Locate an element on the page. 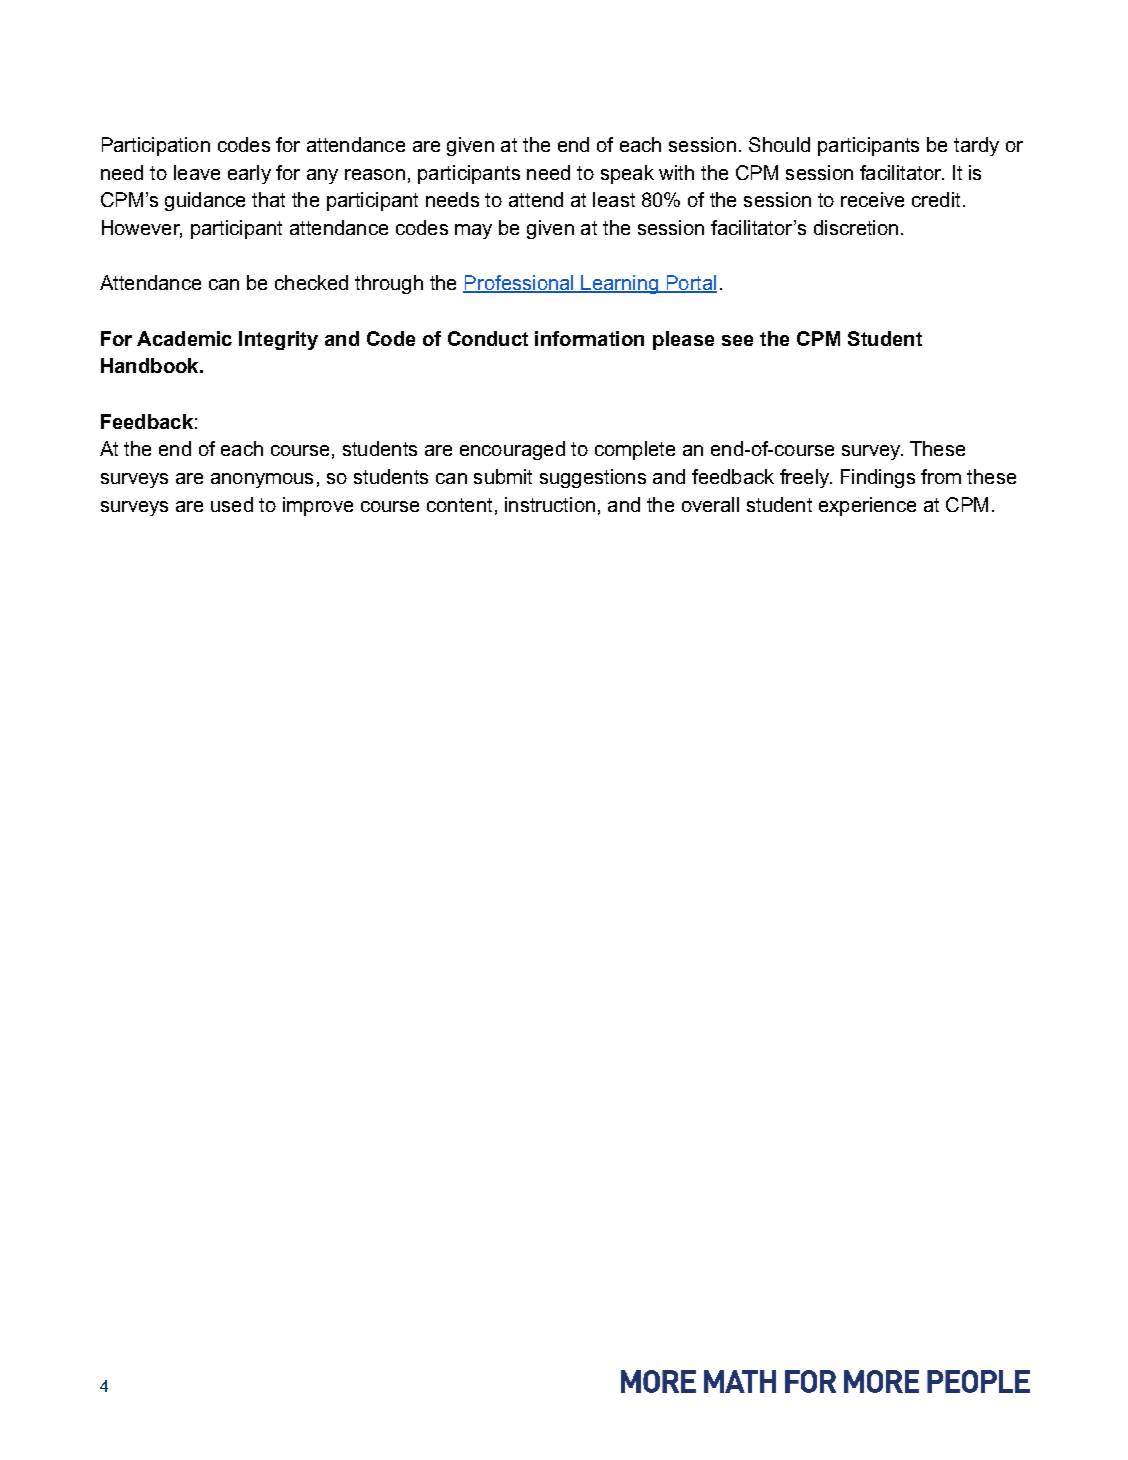 This page has width=1128, height=1460. speak is located at coordinates (627, 174).
